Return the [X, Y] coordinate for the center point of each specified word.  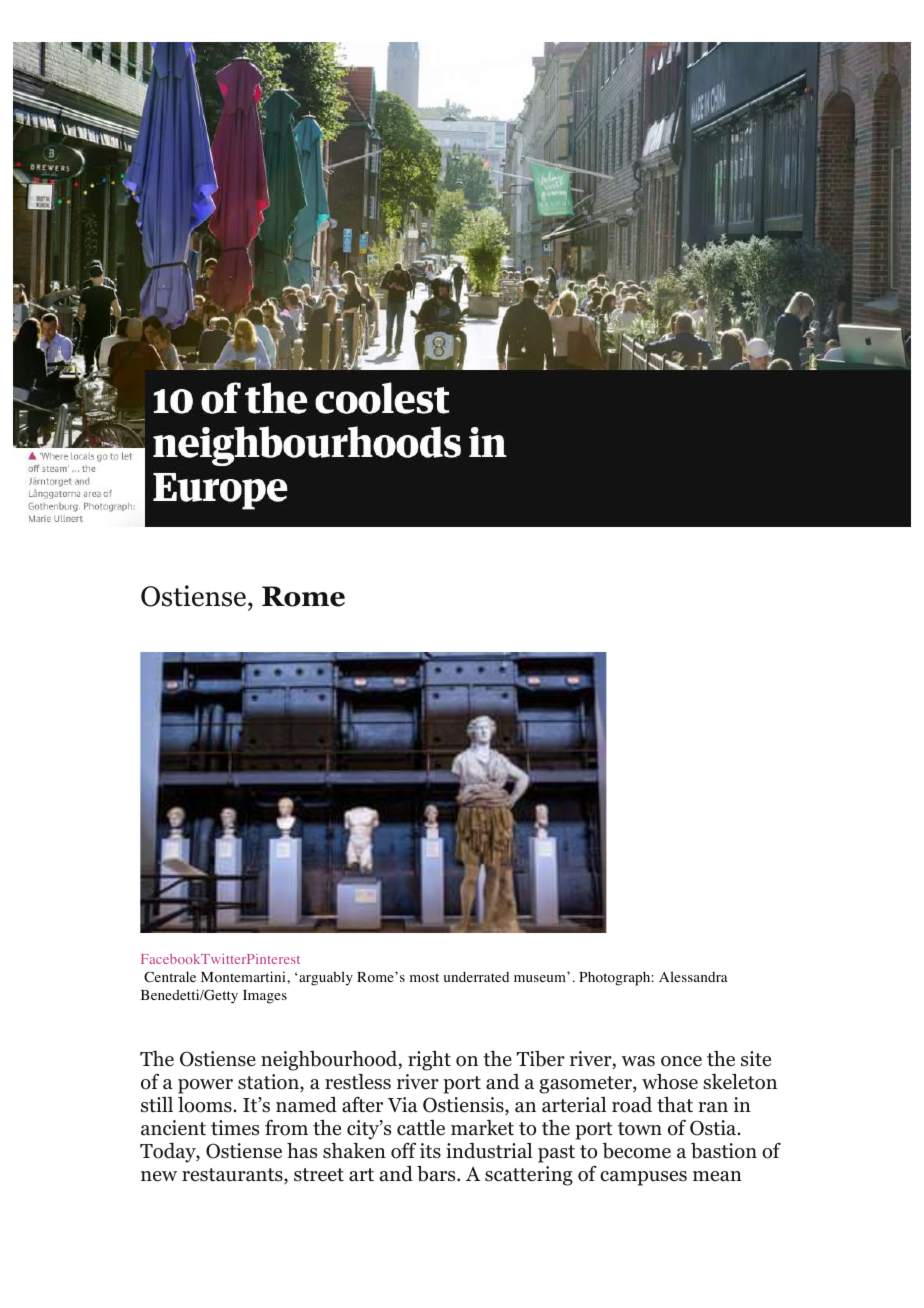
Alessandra [693, 976]
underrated [476, 976]
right [429, 1061]
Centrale [170, 977]
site [756, 1059]
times [235, 1128]
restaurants [233, 1176]
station [269, 1083]
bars [437, 1174]
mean [717, 1176]
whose [670, 1082]
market [482, 1128]
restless [358, 1082]
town [640, 1129]
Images [265, 997]
